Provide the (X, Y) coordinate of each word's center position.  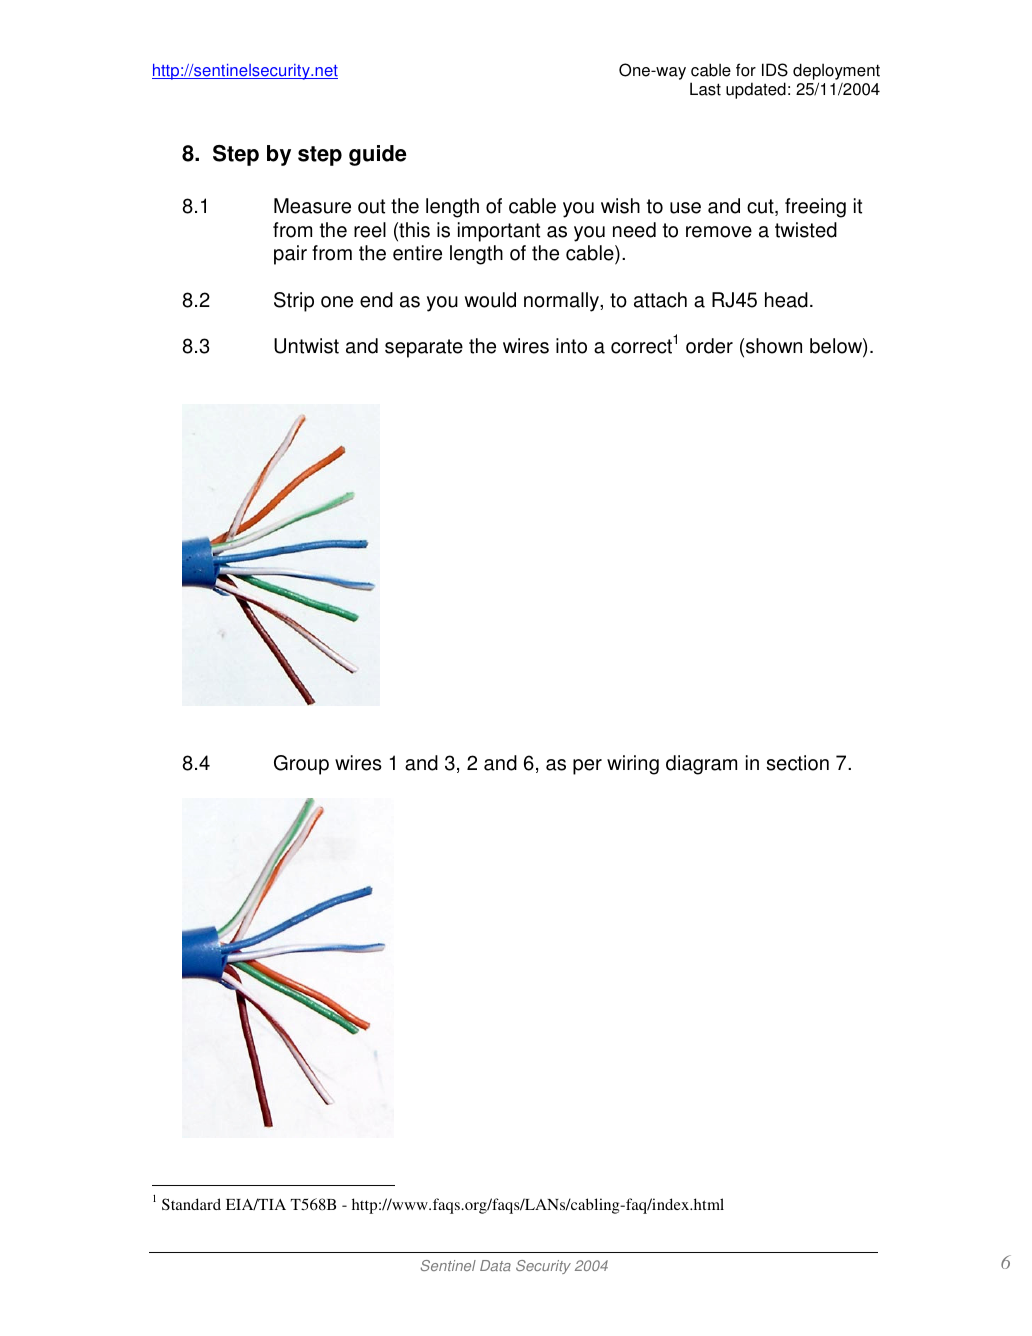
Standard (191, 1204)
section (798, 763)
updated (756, 90)
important (499, 232)
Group (301, 765)
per (587, 767)
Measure (312, 206)
